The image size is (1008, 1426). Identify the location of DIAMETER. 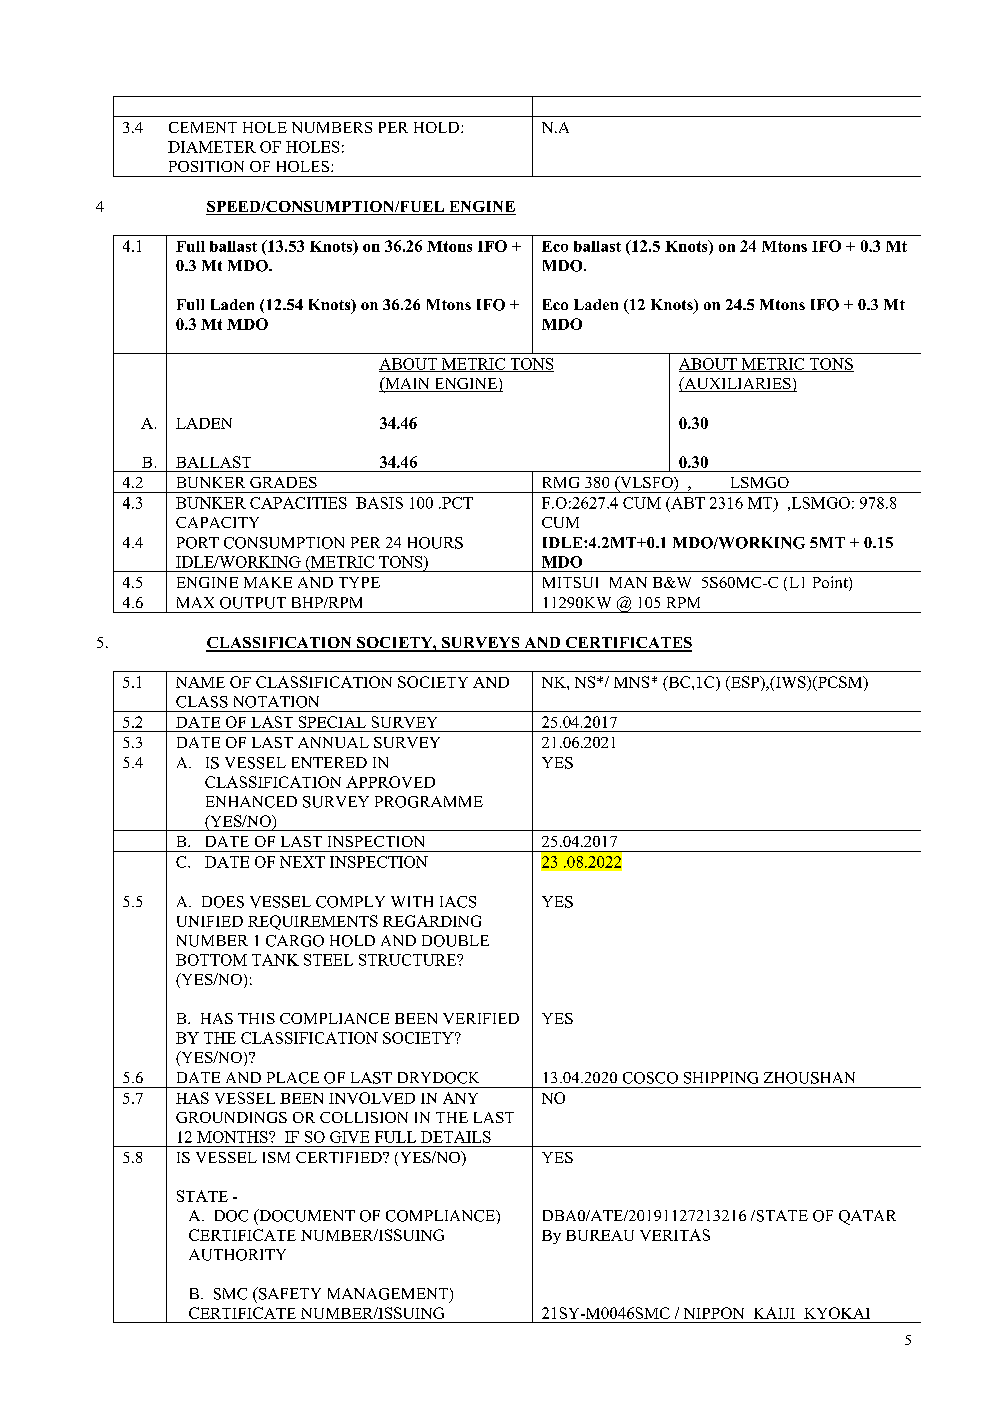
(212, 147).
